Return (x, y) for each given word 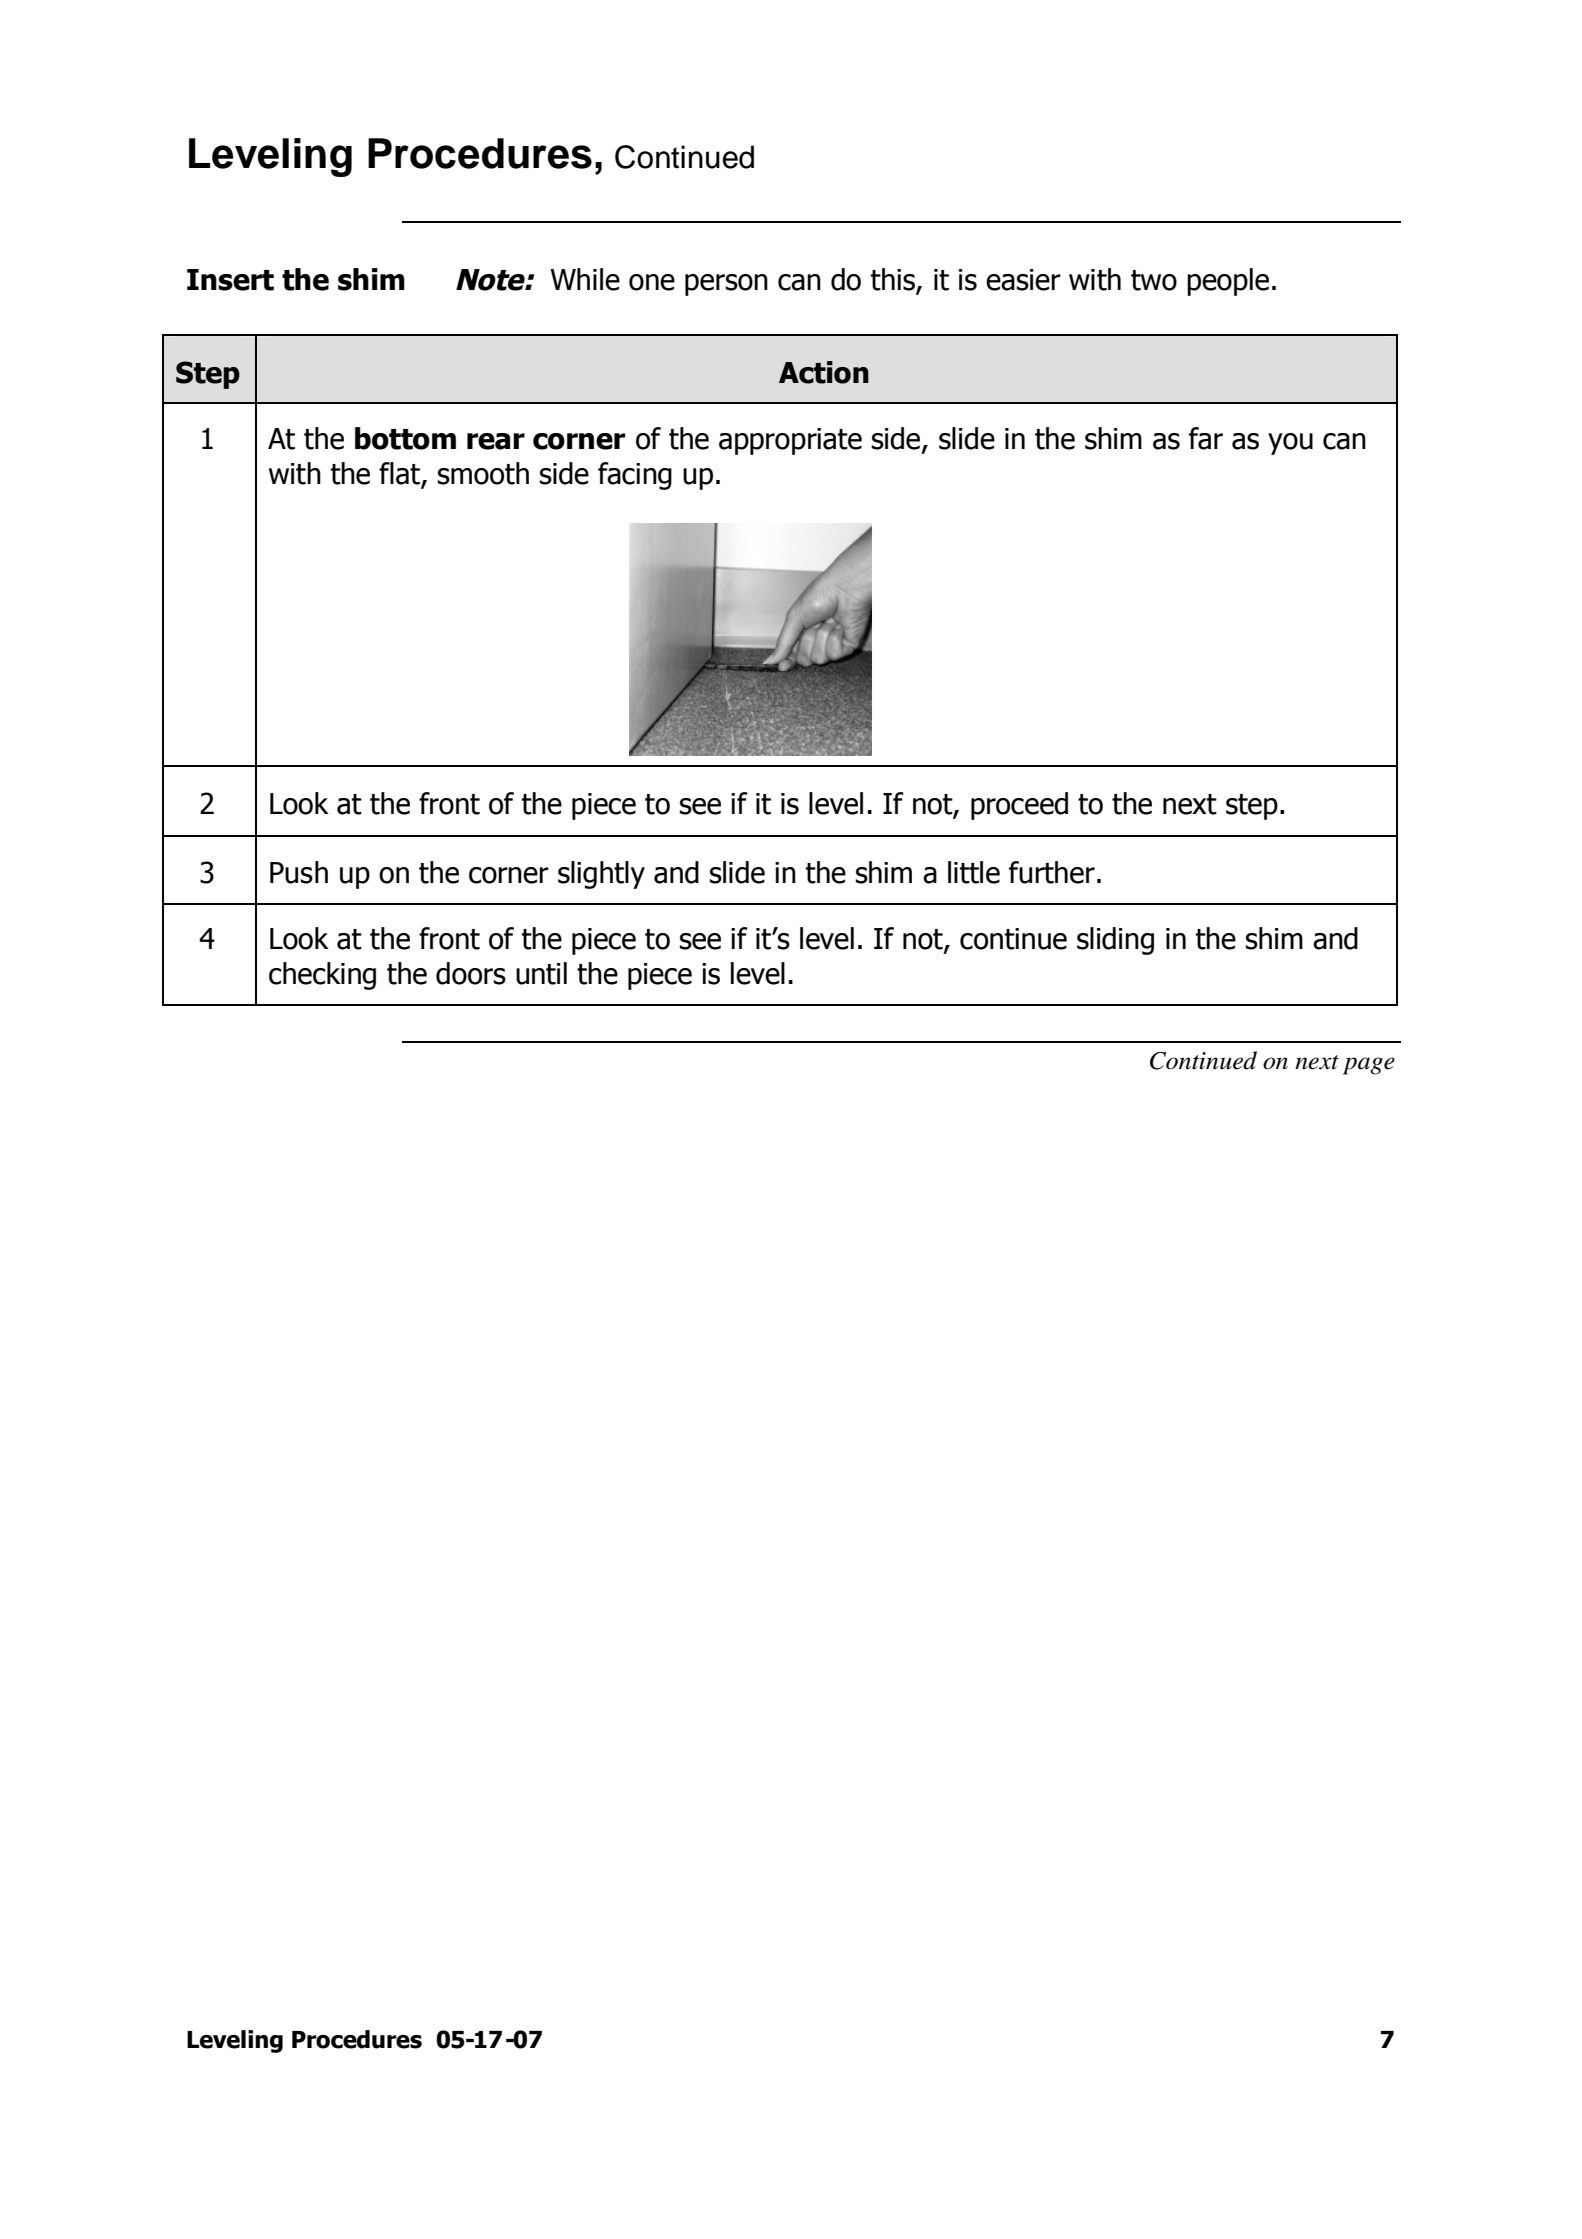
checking (322, 976)
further (1052, 872)
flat (400, 474)
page (1369, 1066)
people (1228, 282)
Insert (230, 280)
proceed (1019, 806)
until (541, 973)
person (726, 285)
